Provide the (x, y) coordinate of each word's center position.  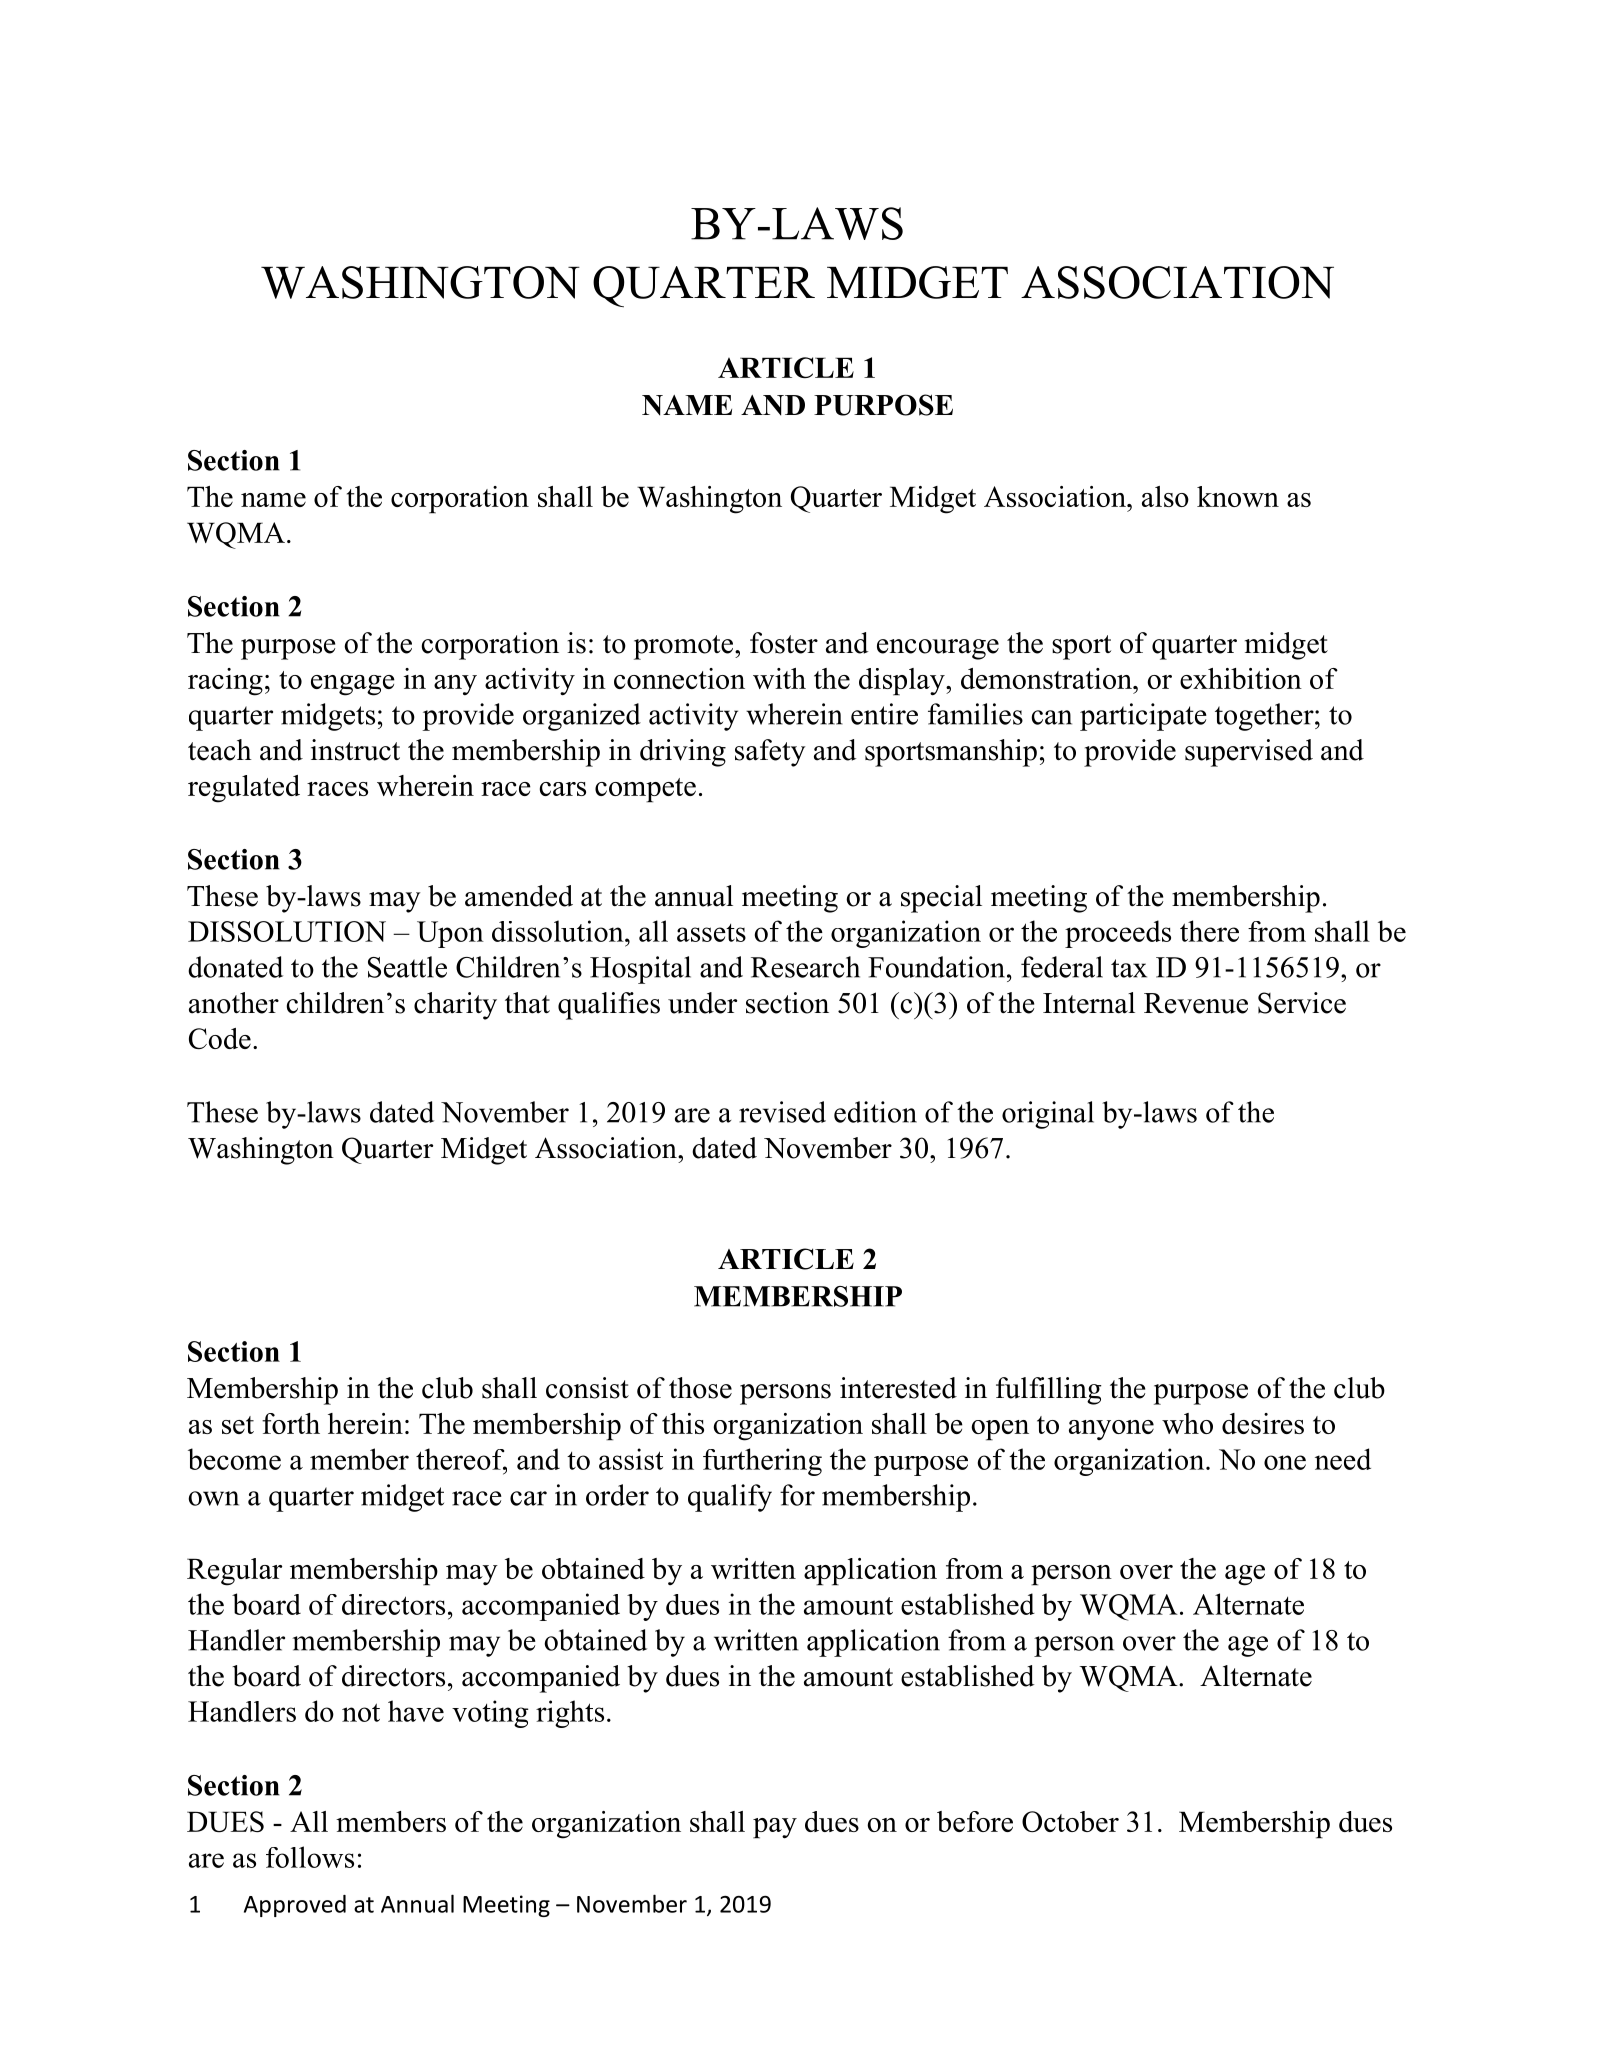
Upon (450, 934)
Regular (234, 1572)
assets (711, 933)
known (1238, 496)
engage (353, 685)
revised (782, 1112)
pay (775, 1828)
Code (220, 1038)
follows (310, 1857)
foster (784, 643)
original (1048, 1115)
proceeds (1118, 934)
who (1187, 1423)
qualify (730, 1498)
